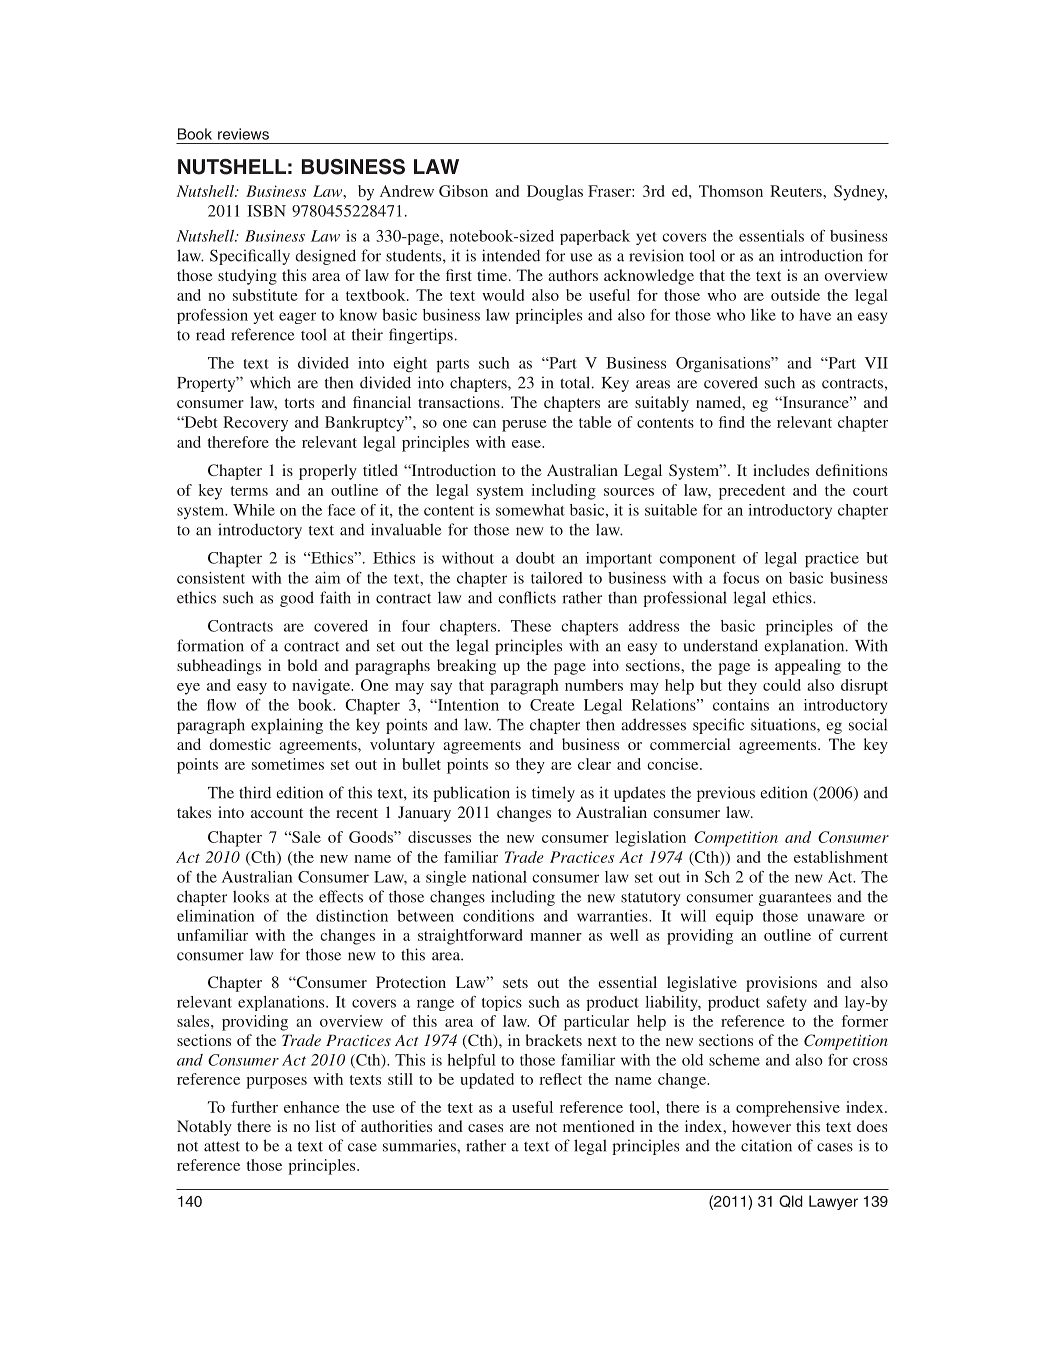  I want to click on Douglas, so click(555, 193).
